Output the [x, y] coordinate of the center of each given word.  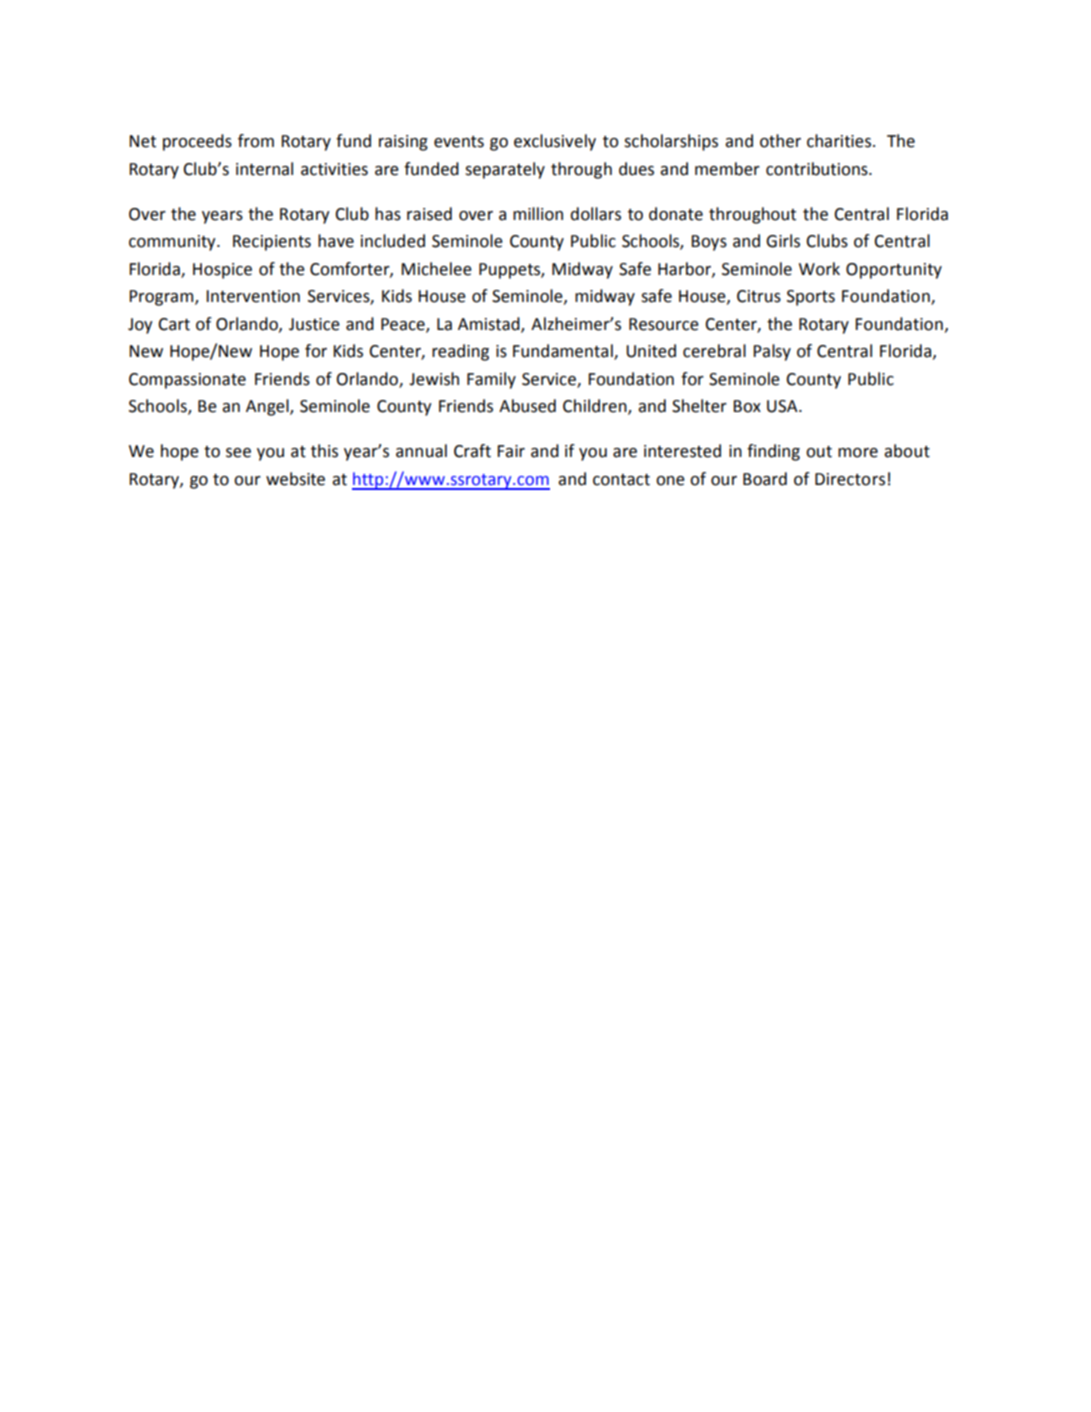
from [256, 141]
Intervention [253, 296]
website [295, 479]
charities [839, 141]
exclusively [555, 142]
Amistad [490, 324]
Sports [811, 298]
